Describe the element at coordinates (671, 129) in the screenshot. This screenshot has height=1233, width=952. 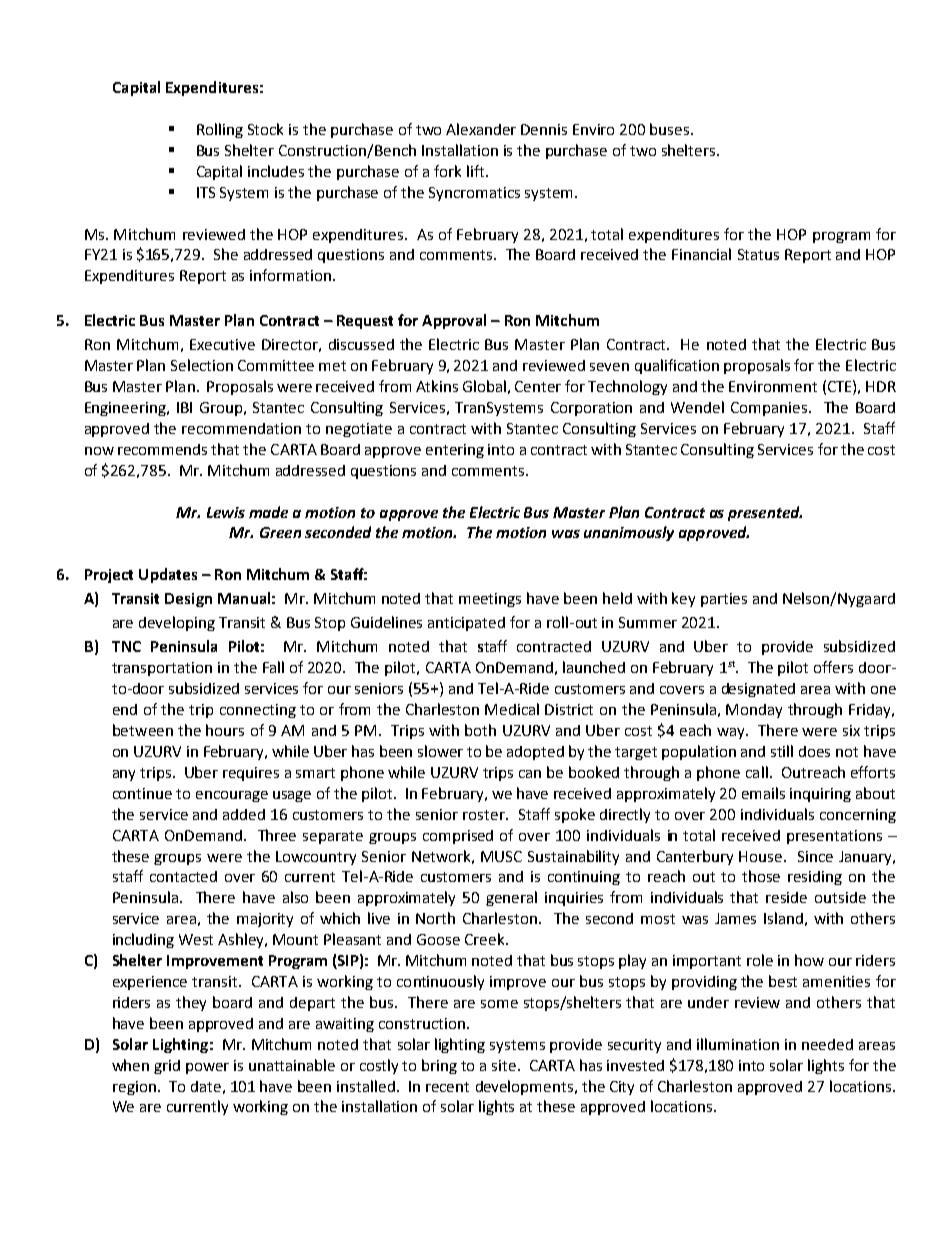
I see `buses` at that location.
